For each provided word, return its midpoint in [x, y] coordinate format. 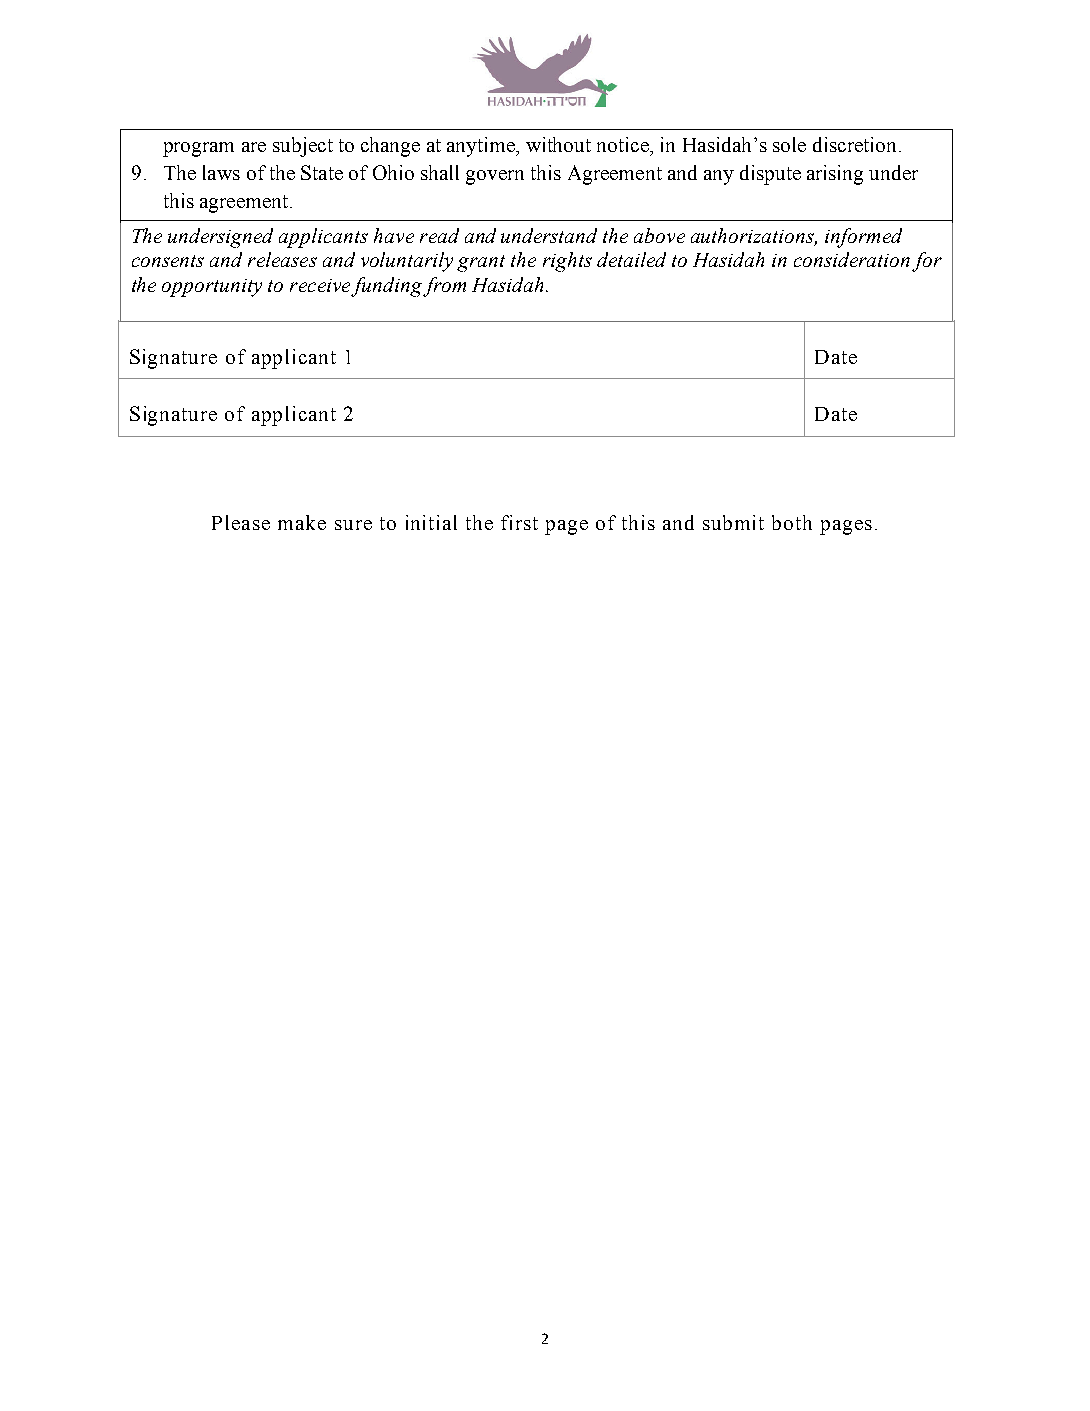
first [519, 522]
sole [789, 144]
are [254, 147]
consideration [852, 259]
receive [320, 285]
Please [241, 522]
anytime [482, 147]
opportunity [212, 288]
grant [481, 263]
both [792, 522]
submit [733, 522]
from [444, 287]
